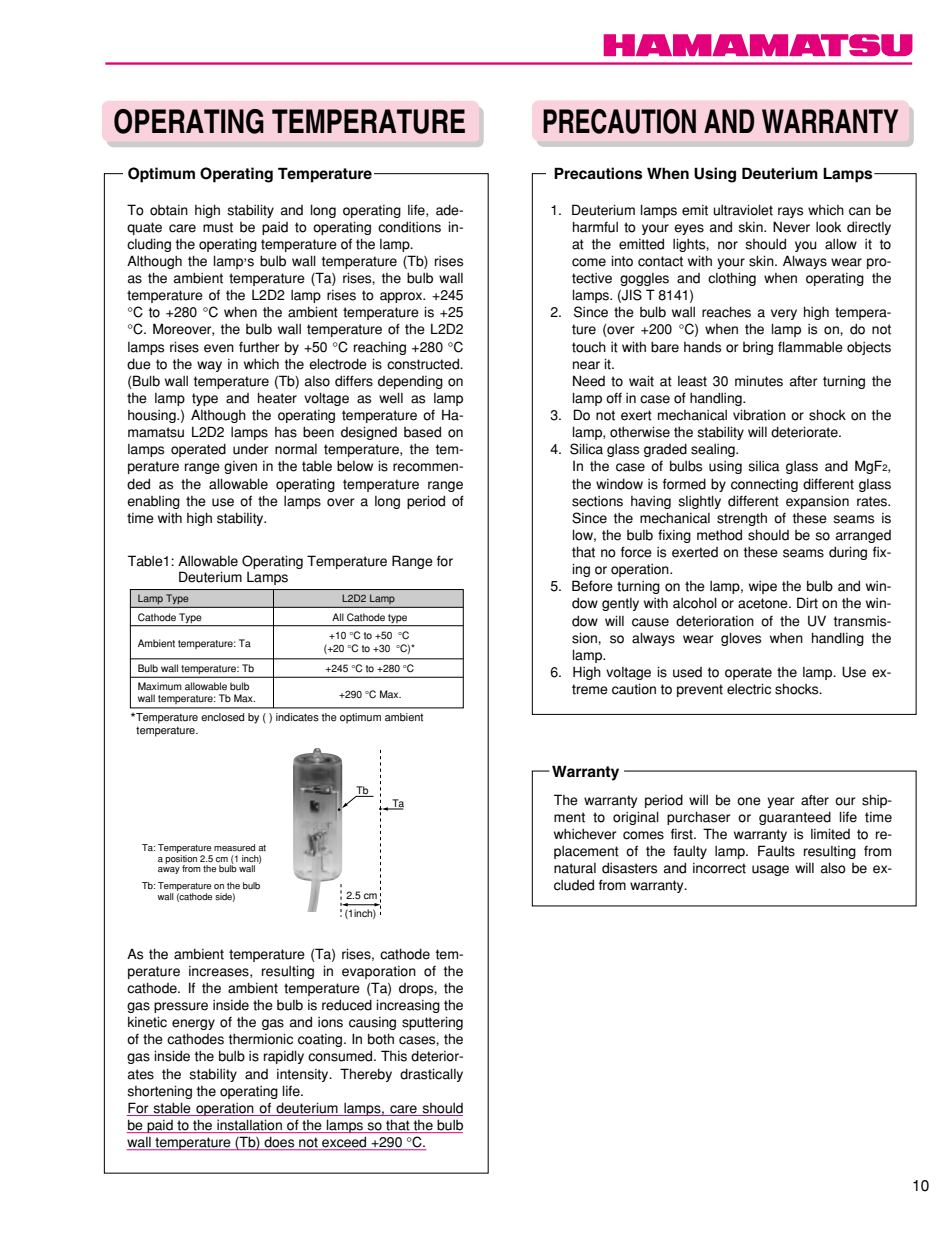  What do you see at coordinates (153, 502) in the screenshot?
I see `enabling` at bounding box center [153, 502].
